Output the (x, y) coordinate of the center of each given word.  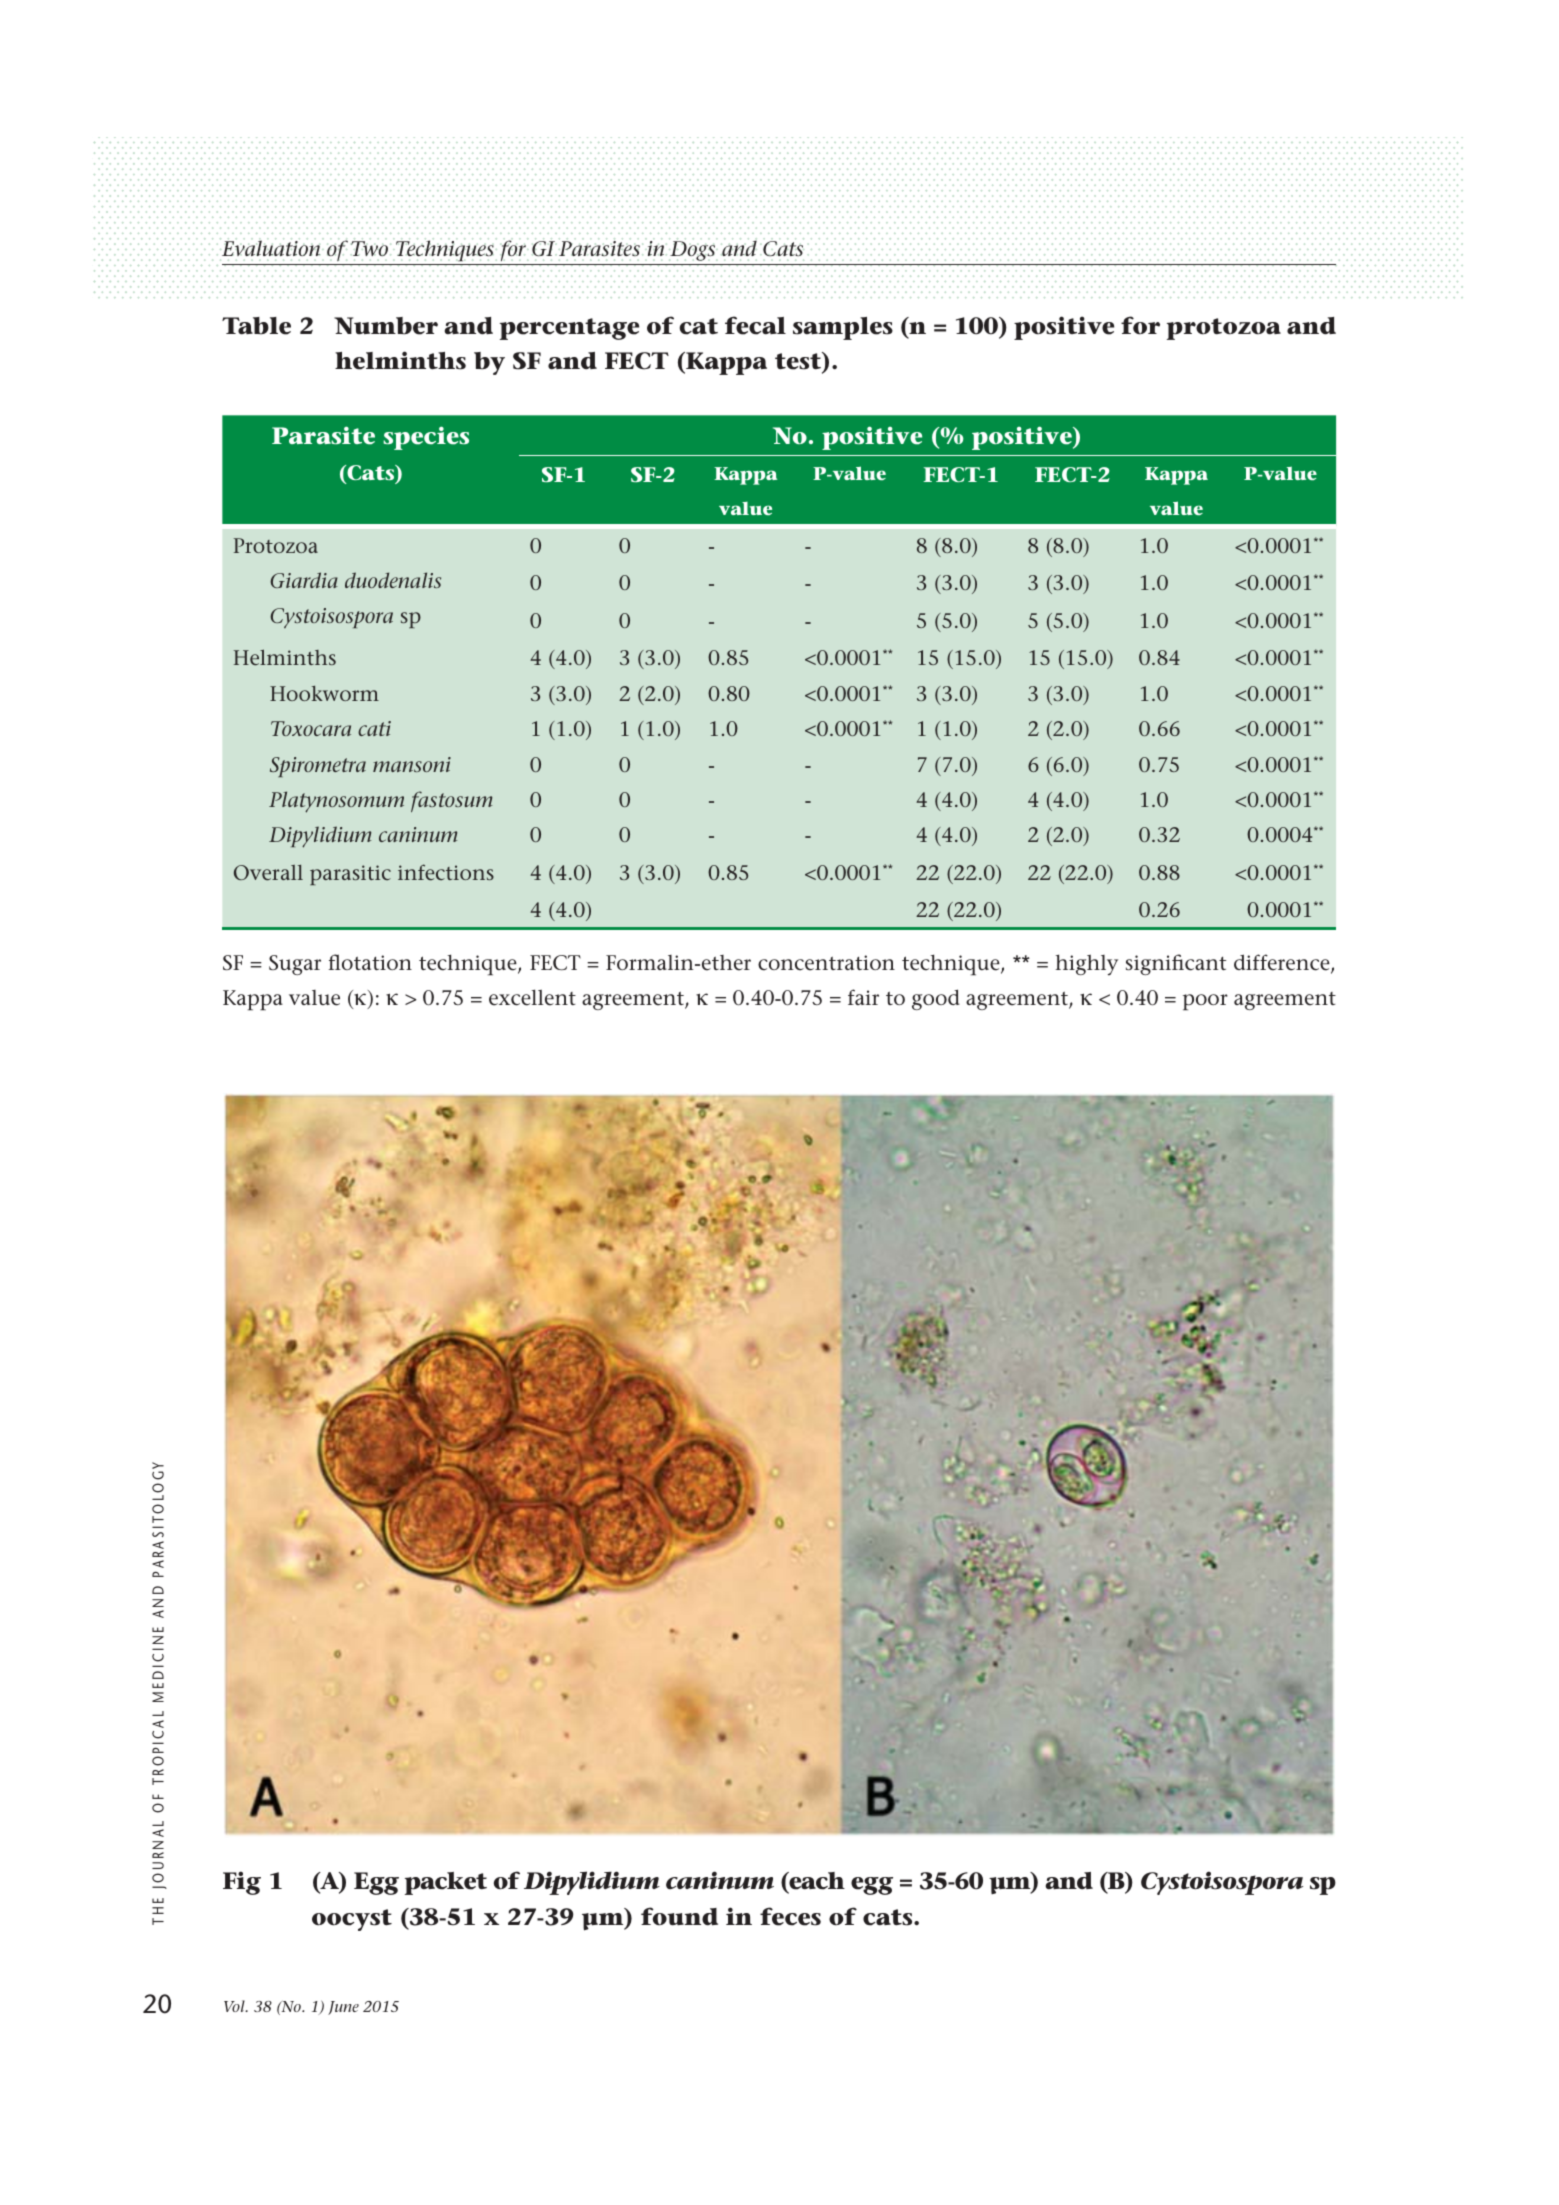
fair (863, 997)
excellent (532, 997)
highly (1087, 965)
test (799, 362)
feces (790, 1916)
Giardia (304, 580)
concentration (826, 963)
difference (1283, 964)
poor (1205, 1002)
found (679, 1916)
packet (446, 1883)
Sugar (295, 965)
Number (386, 326)
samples (843, 328)
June (343, 2008)
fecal (755, 325)
